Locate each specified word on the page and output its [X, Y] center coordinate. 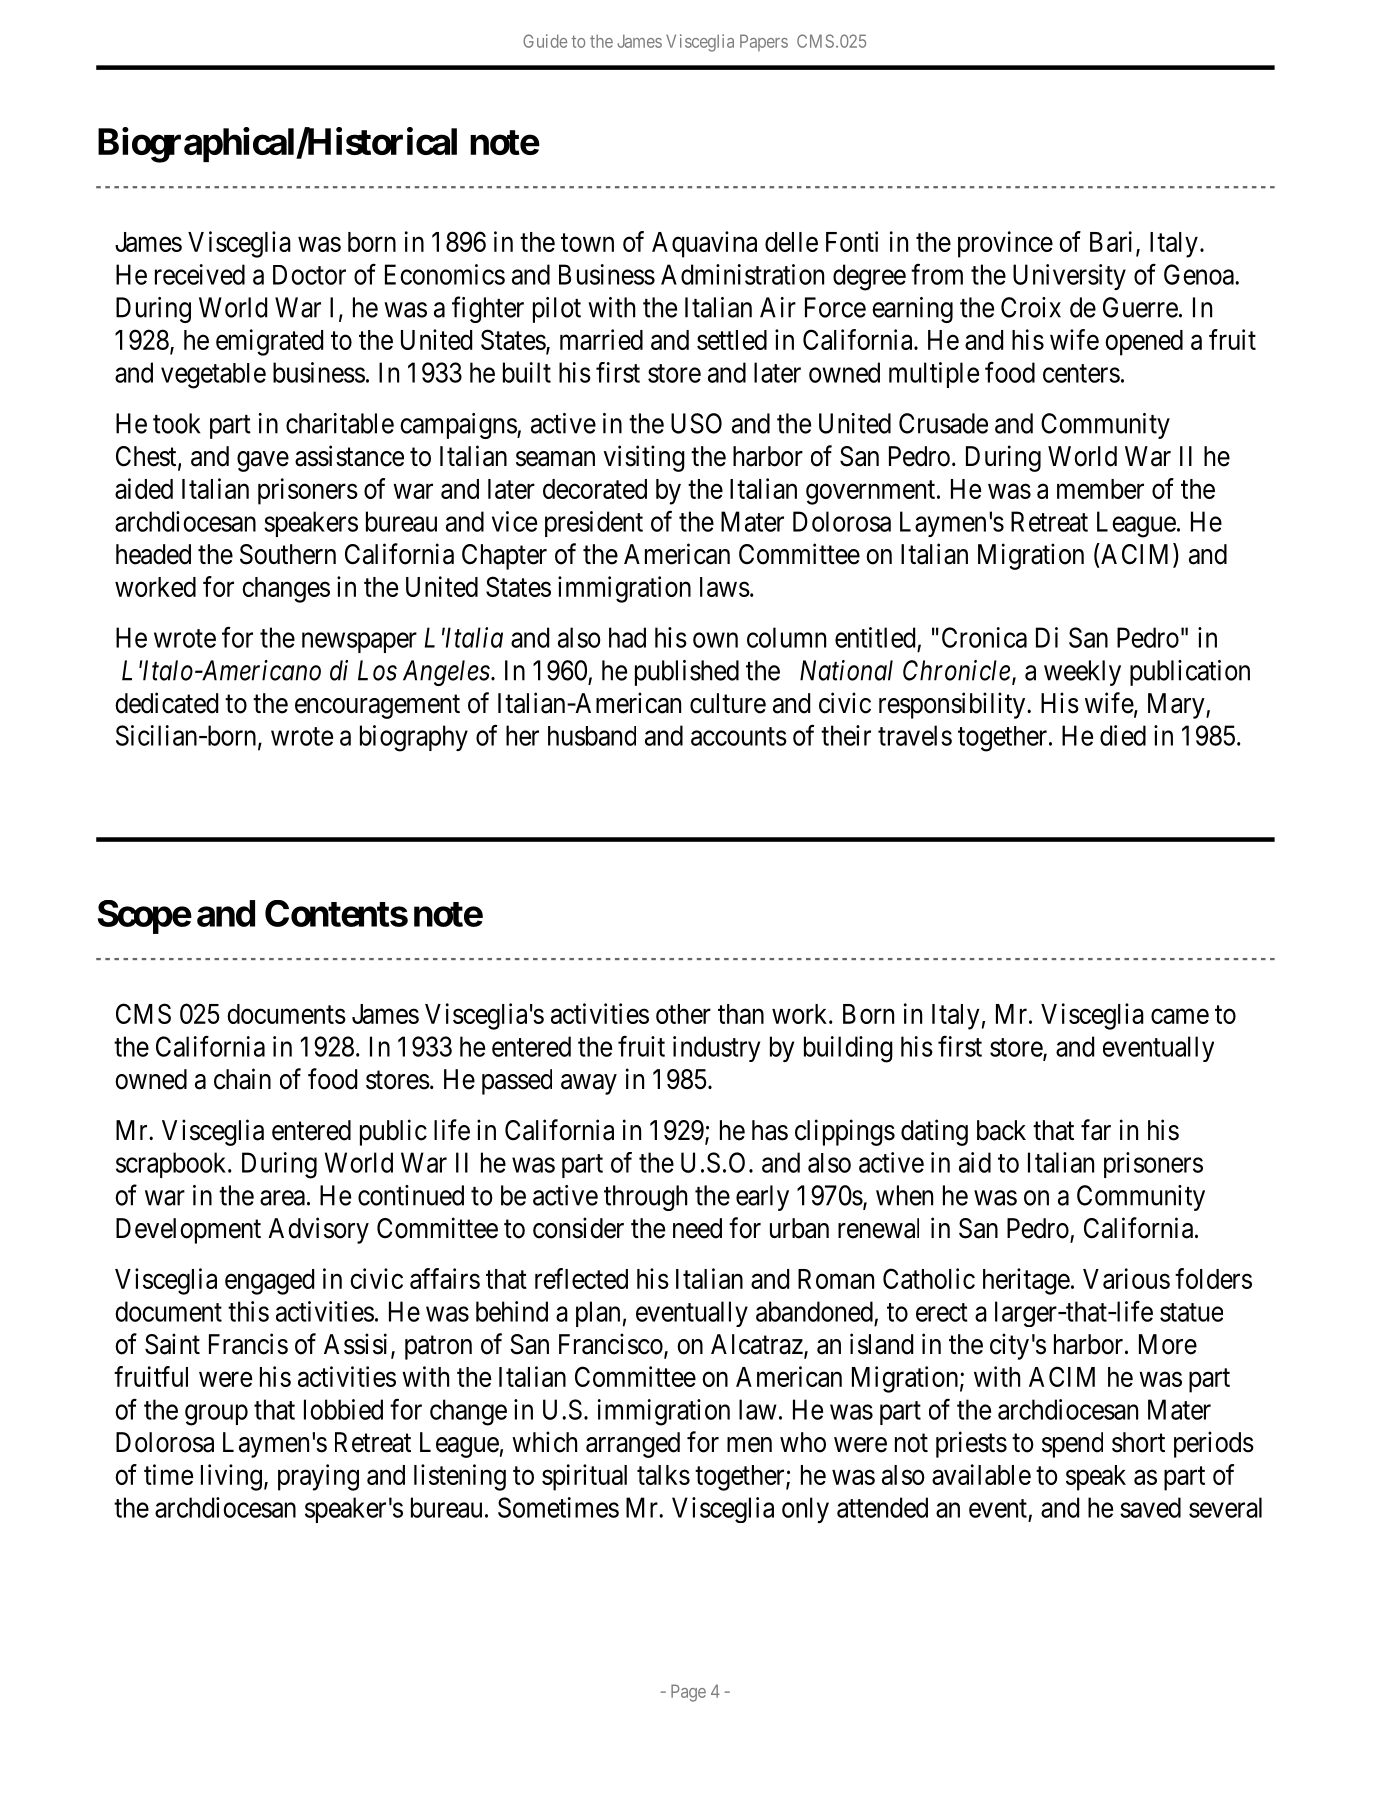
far [1096, 1130]
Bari [1113, 243]
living [231, 1477]
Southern [288, 554]
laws [725, 587]
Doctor [309, 275]
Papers [764, 42]
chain [242, 1079]
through [645, 1198]
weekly [1082, 673]
